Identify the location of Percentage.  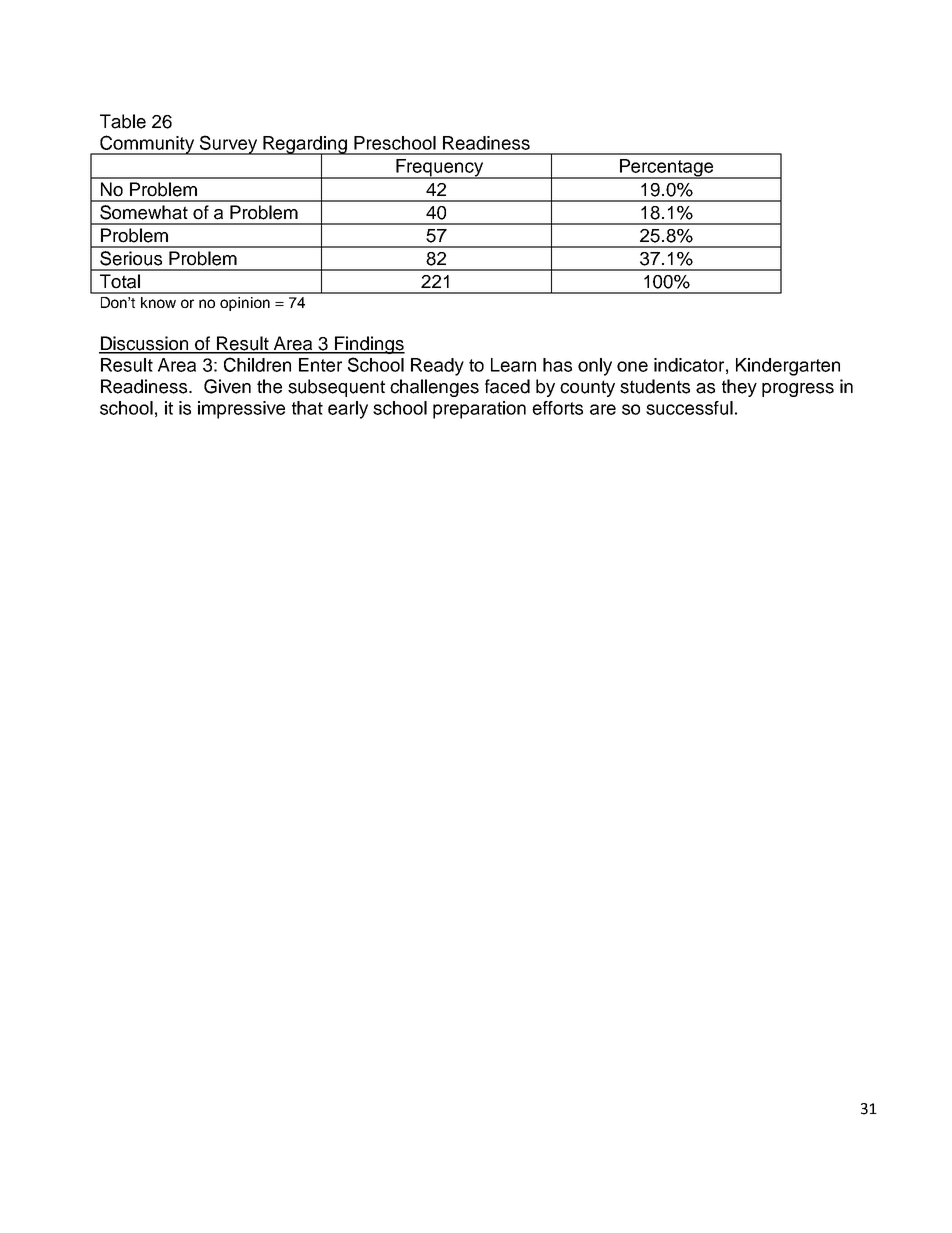
(667, 169).
